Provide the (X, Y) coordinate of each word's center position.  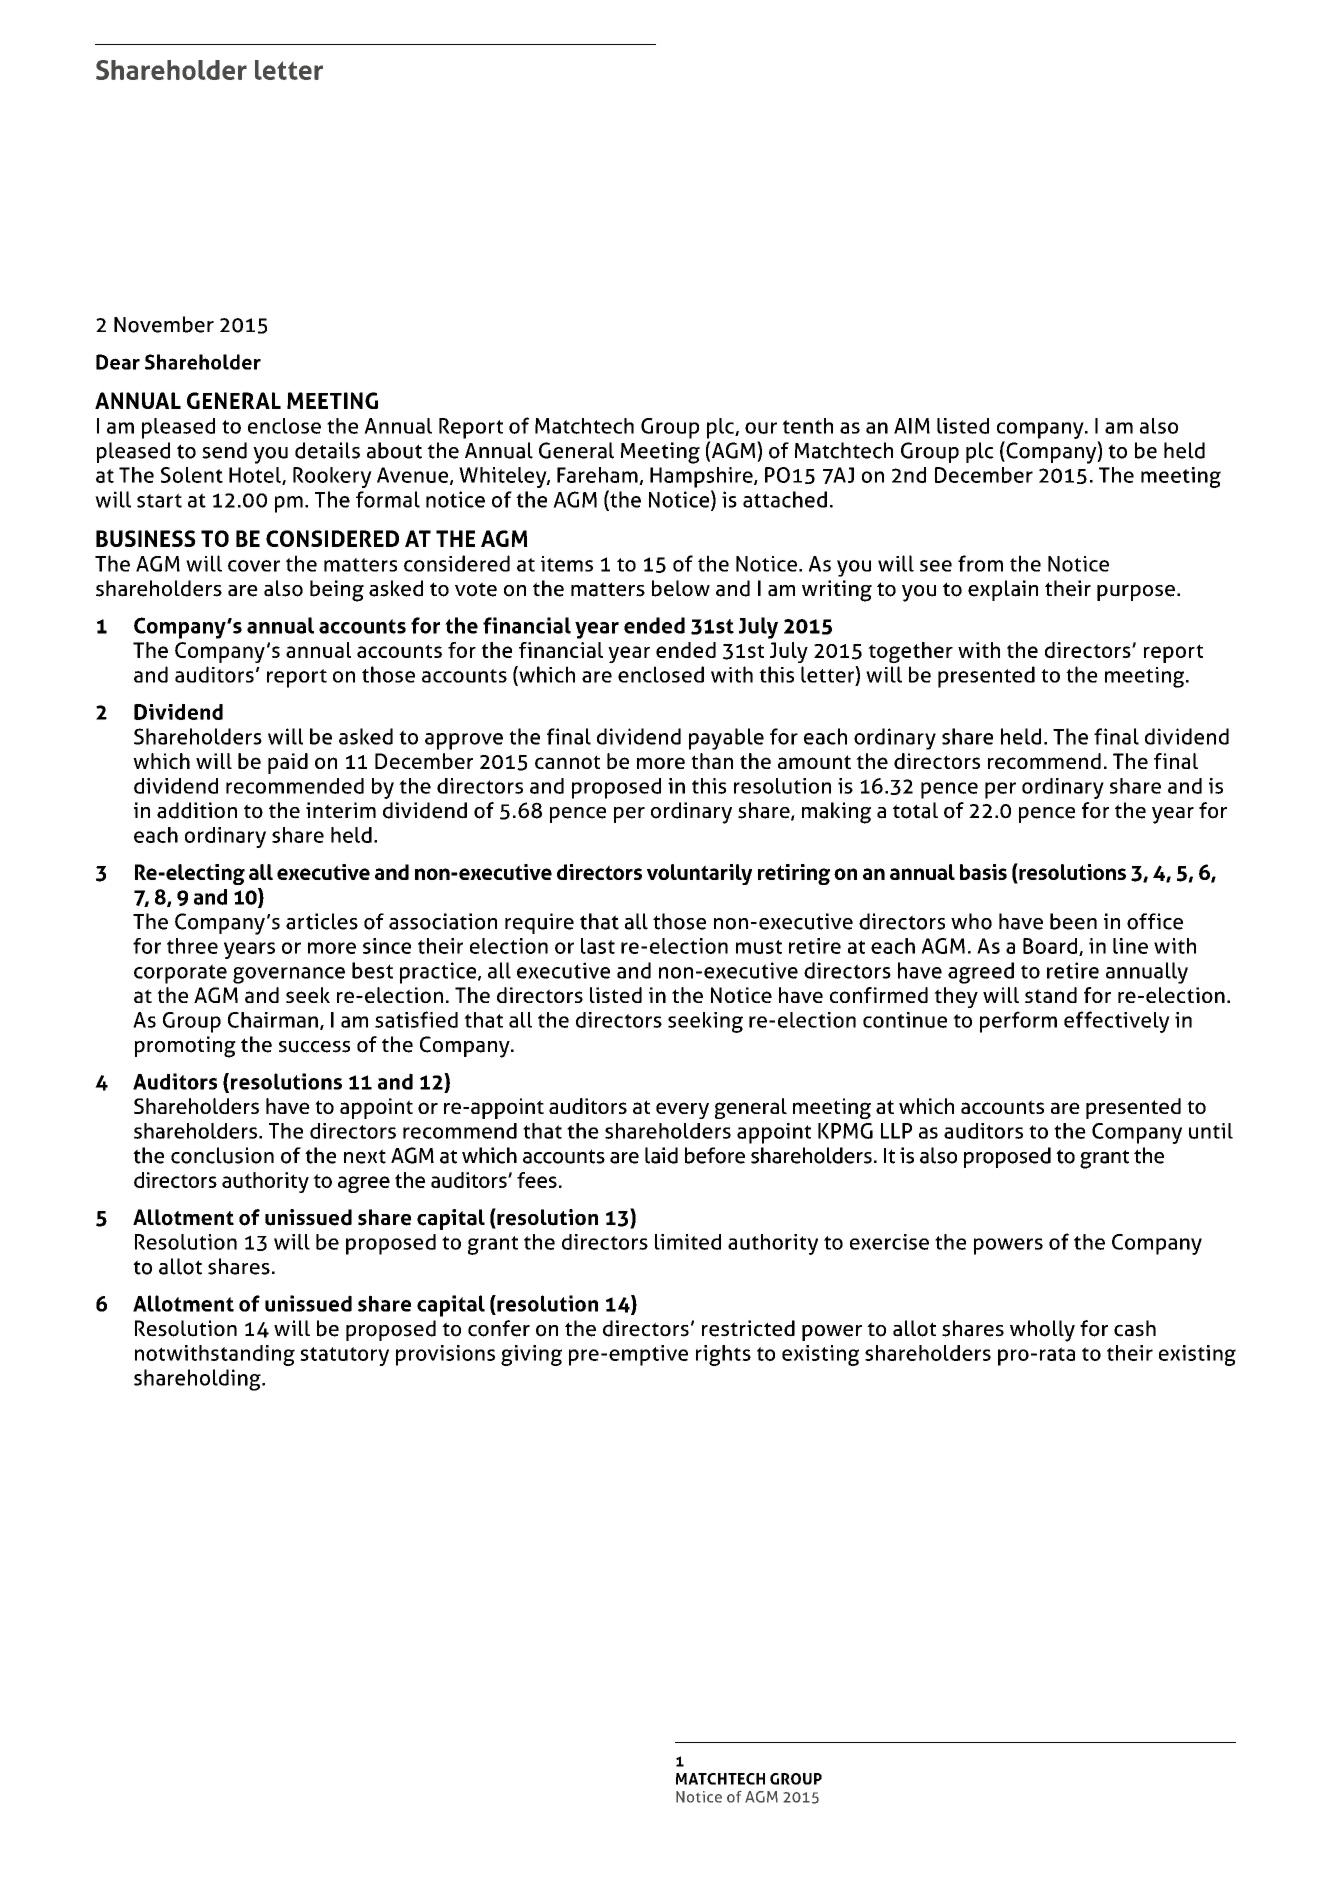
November (164, 324)
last (598, 946)
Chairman (273, 1020)
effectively (1117, 1022)
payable (726, 739)
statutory (344, 1356)
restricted (748, 1328)
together (910, 652)
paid (288, 763)
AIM (912, 426)
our (761, 428)
